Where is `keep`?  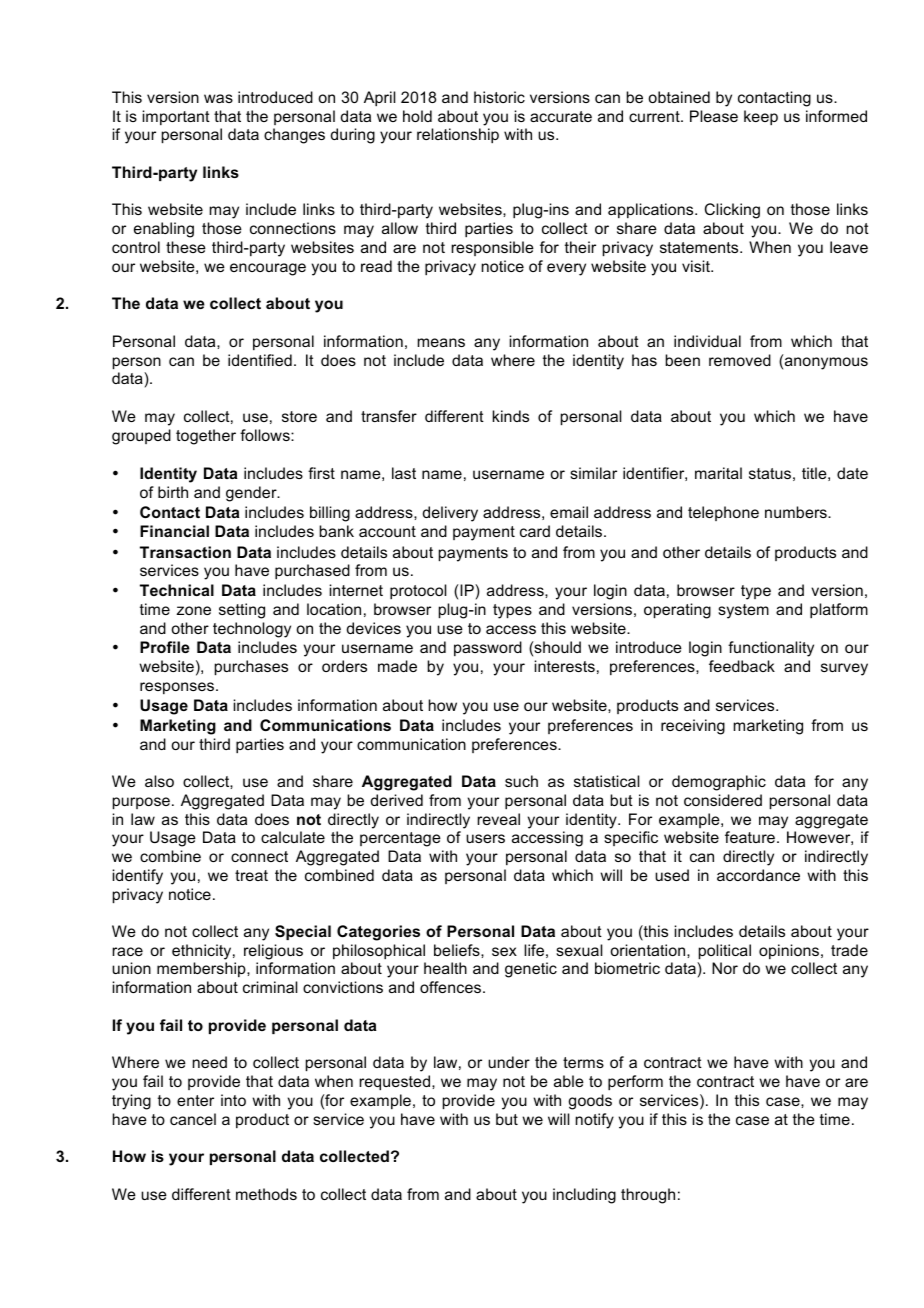 keep is located at coordinates (761, 117).
